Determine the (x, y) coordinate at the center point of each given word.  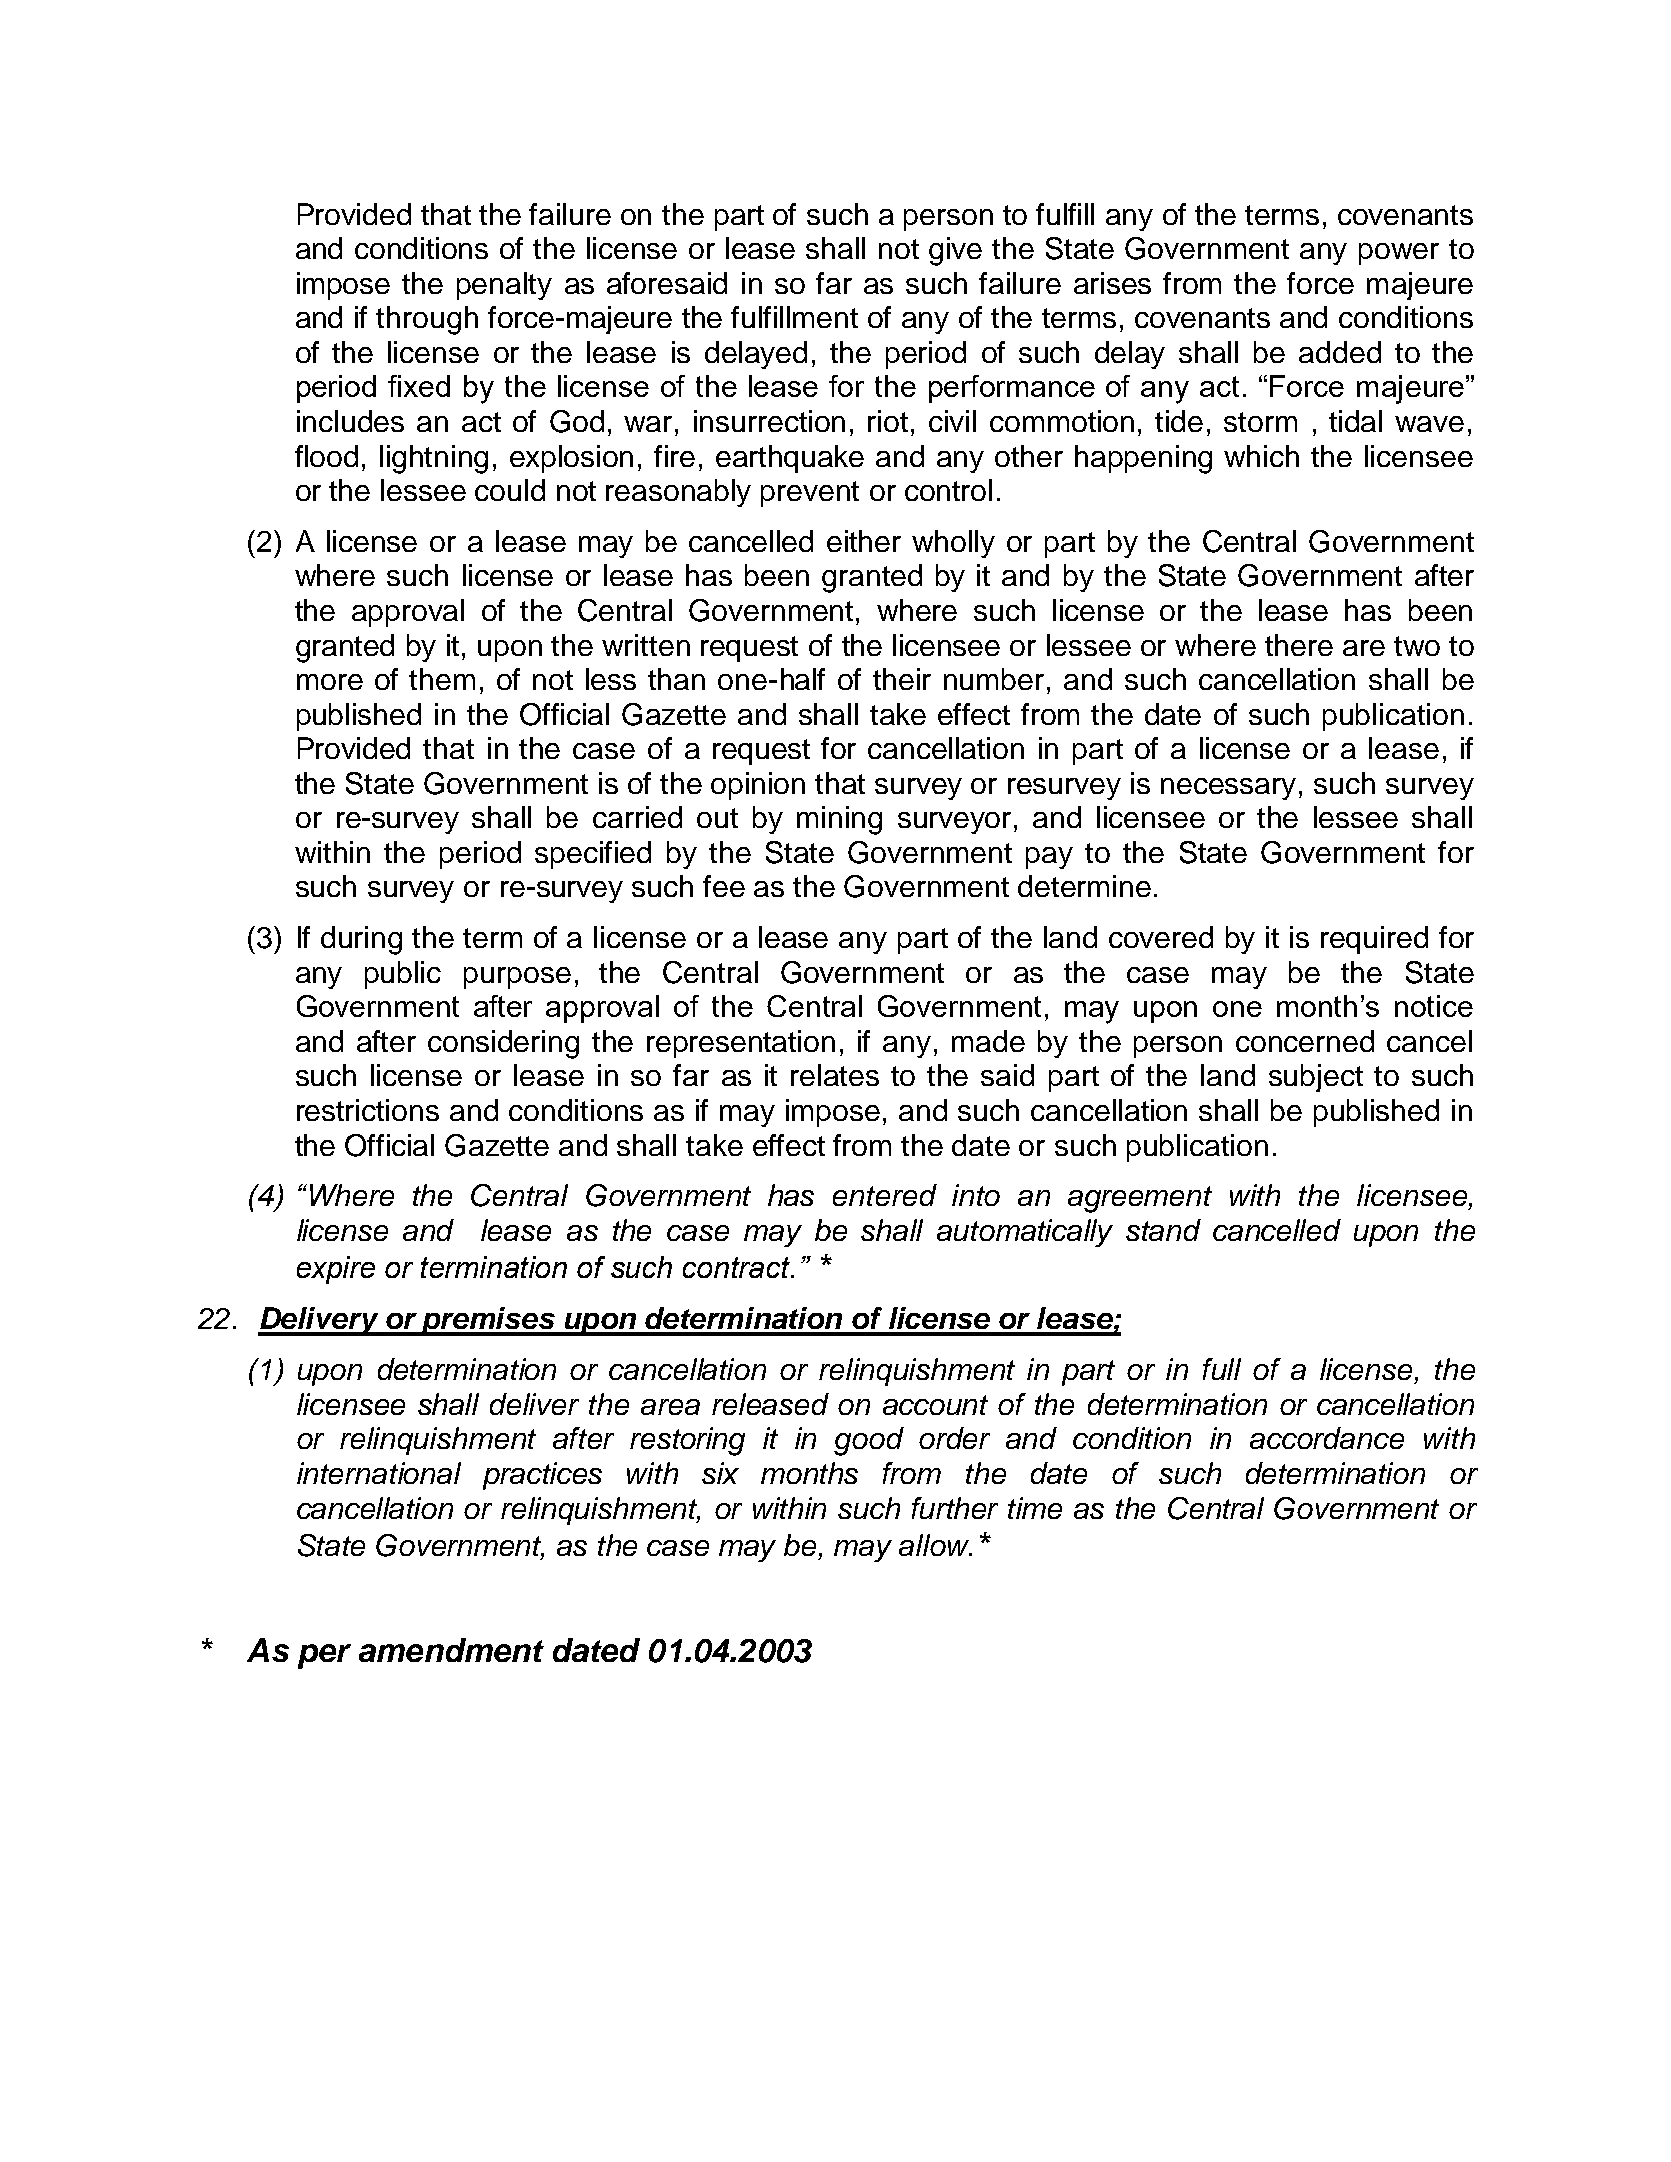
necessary (1228, 789)
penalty (504, 286)
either (864, 541)
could (510, 490)
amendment (451, 1650)
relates (835, 1075)
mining (839, 820)
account (935, 1405)
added (1340, 352)
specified (593, 855)
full (1222, 1369)
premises (488, 1321)
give (955, 251)
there (1299, 645)
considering (503, 1044)
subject (1316, 1078)
